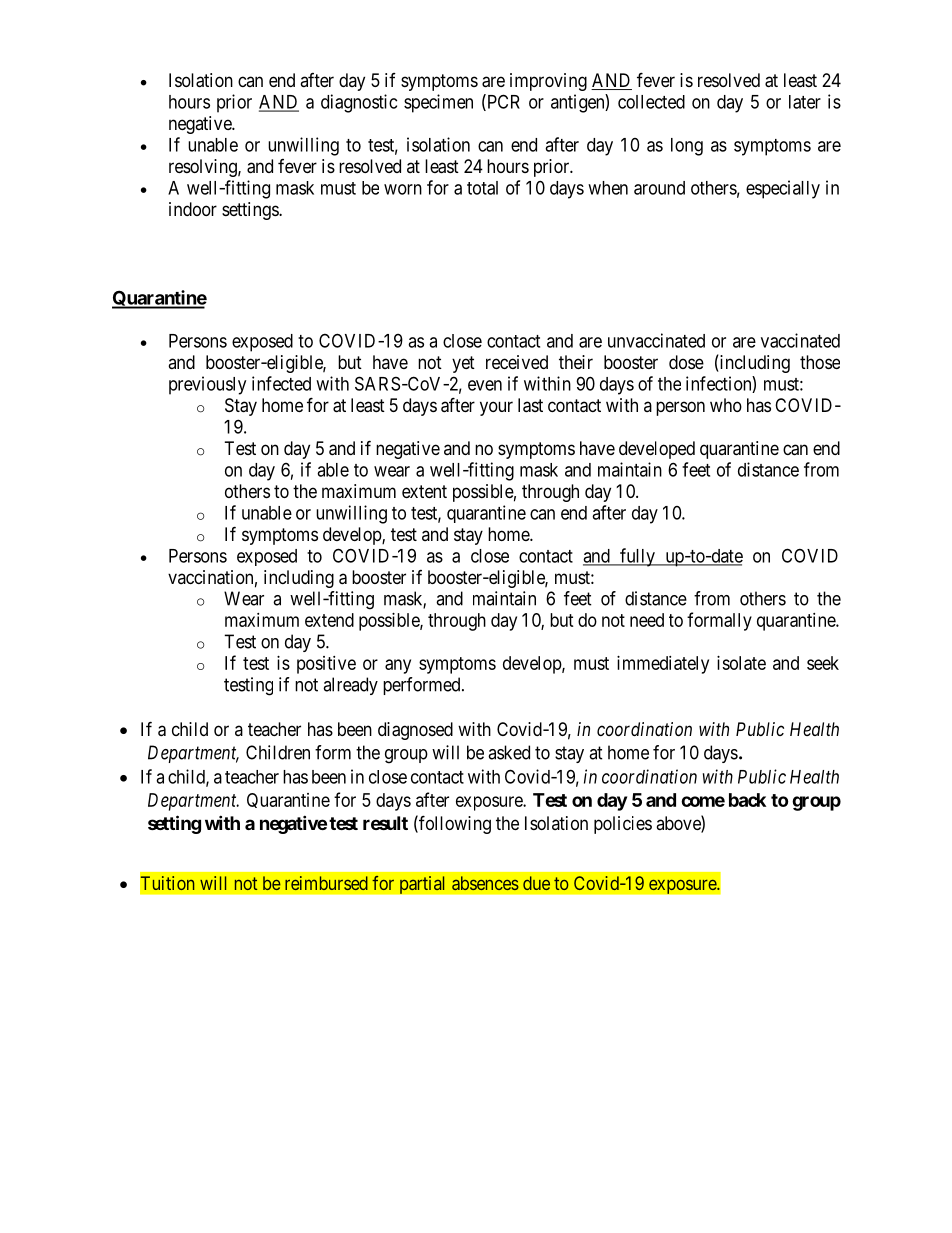 The width and height of the image is (952, 1233). What do you see at coordinates (424, 491) in the image?
I see `extent` at bounding box center [424, 491].
